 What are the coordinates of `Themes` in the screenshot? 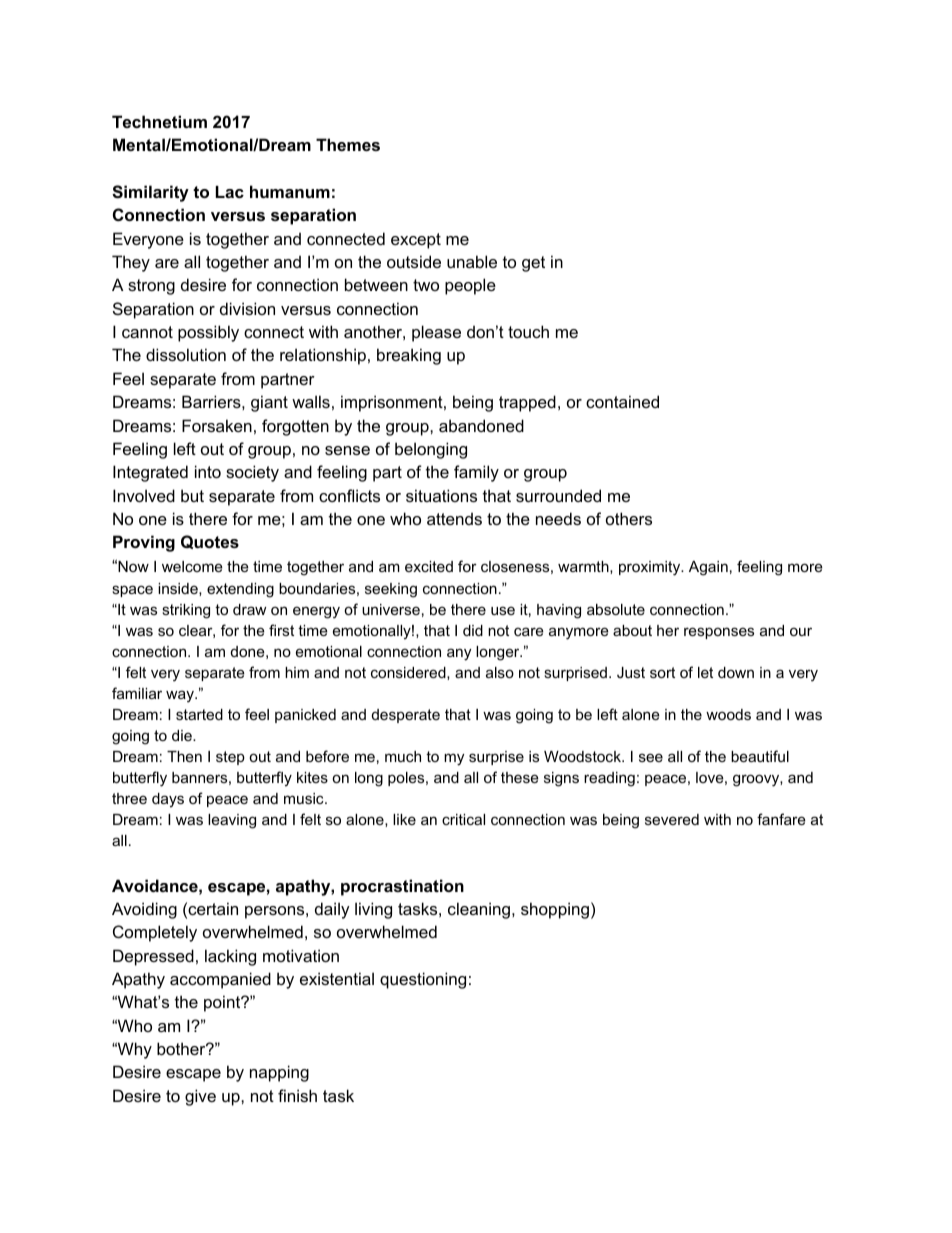 It's located at (348, 144).
